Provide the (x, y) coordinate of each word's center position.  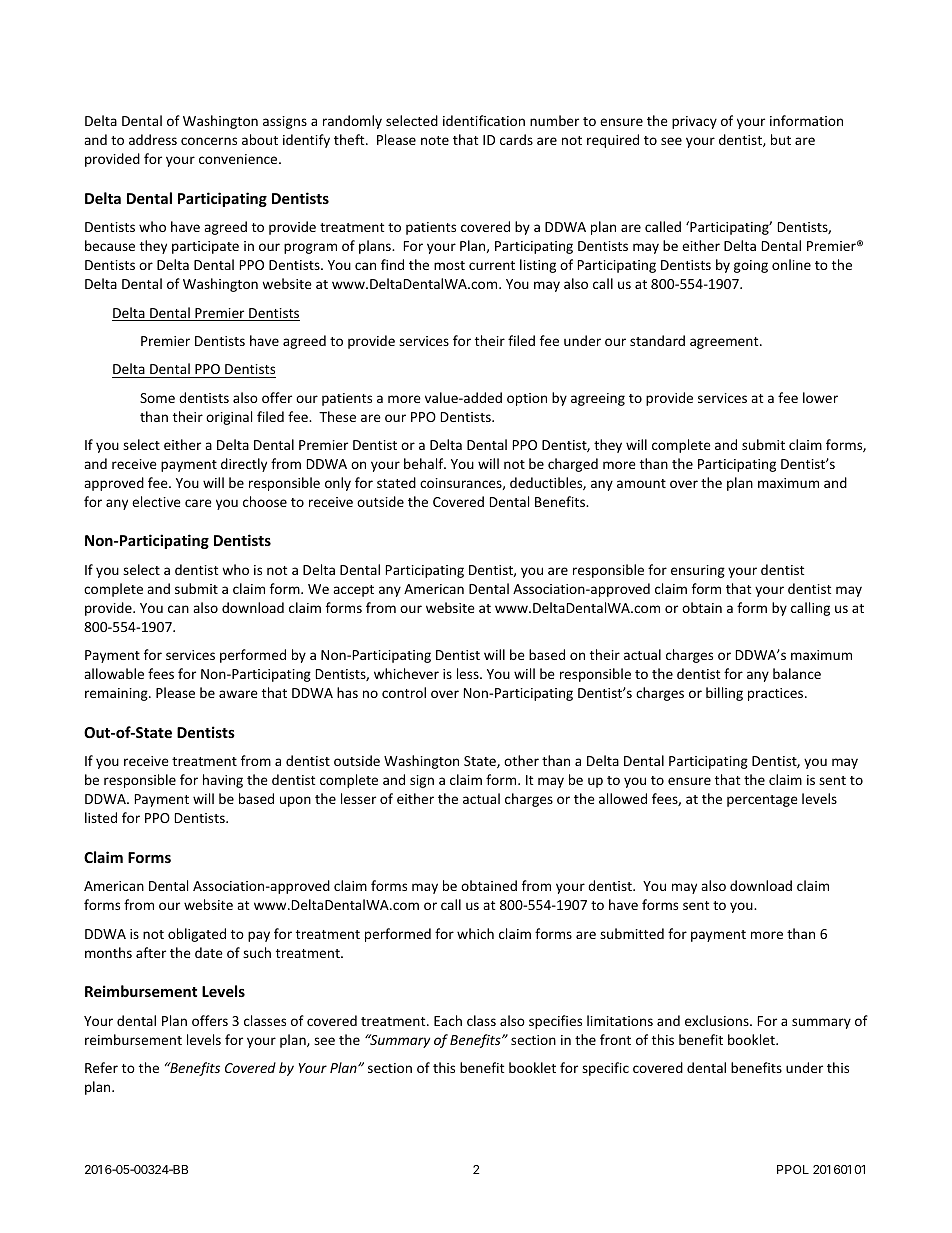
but (781, 139)
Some (157, 398)
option (527, 399)
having (223, 781)
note (435, 140)
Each (448, 1020)
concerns (209, 141)
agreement (725, 343)
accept (353, 591)
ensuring (698, 571)
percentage (762, 801)
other (521, 760)
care (198, 503)
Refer (101, 1067)
